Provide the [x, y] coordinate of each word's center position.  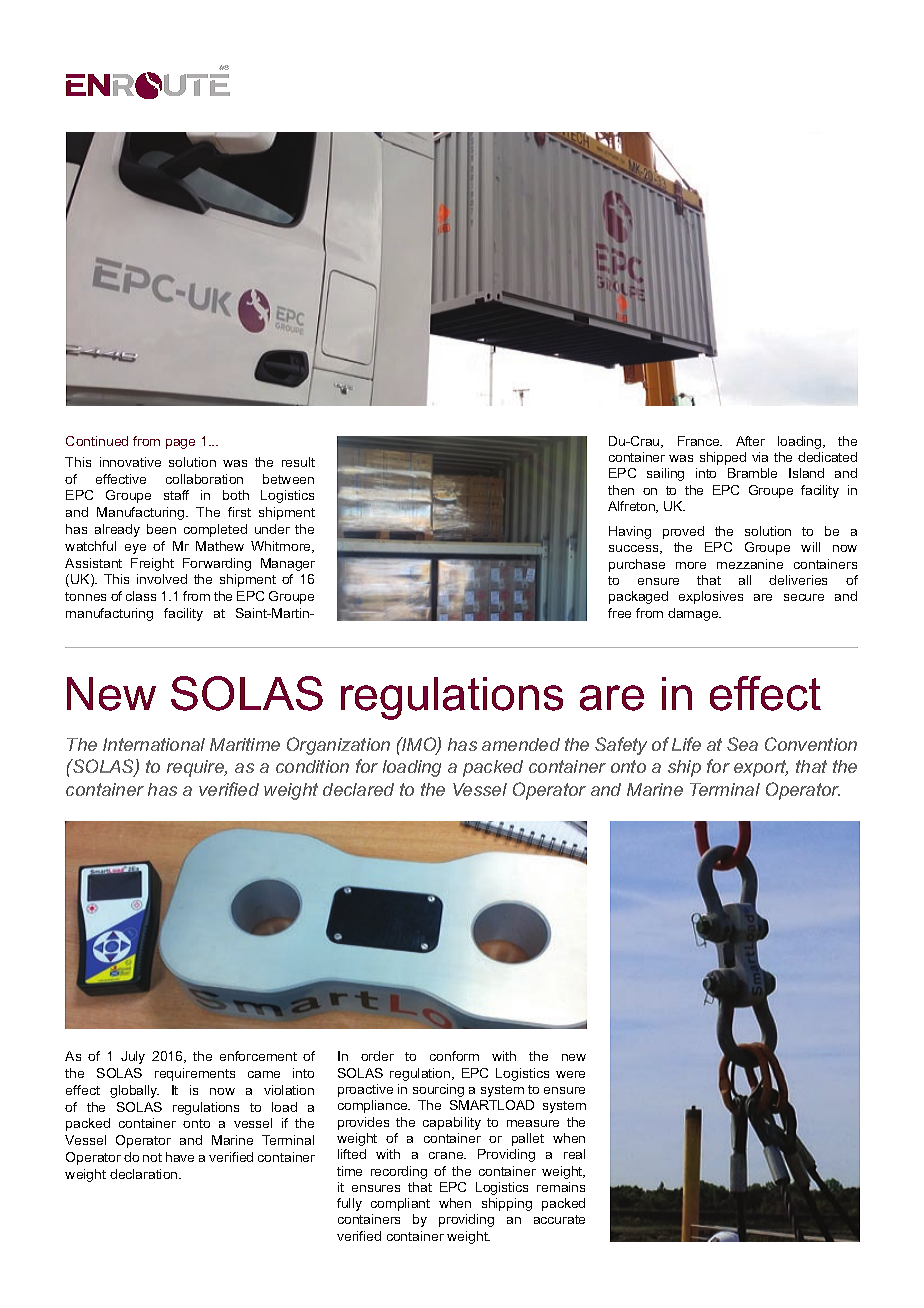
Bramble [752, 473]
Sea [742, 744]
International [154, 744]
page [180, 444]
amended [521, 744]
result [298, 462]
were [570, 1074]
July [133, 1057]
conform [454, 1056]
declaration [145, 1174]
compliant [400, 1204]
